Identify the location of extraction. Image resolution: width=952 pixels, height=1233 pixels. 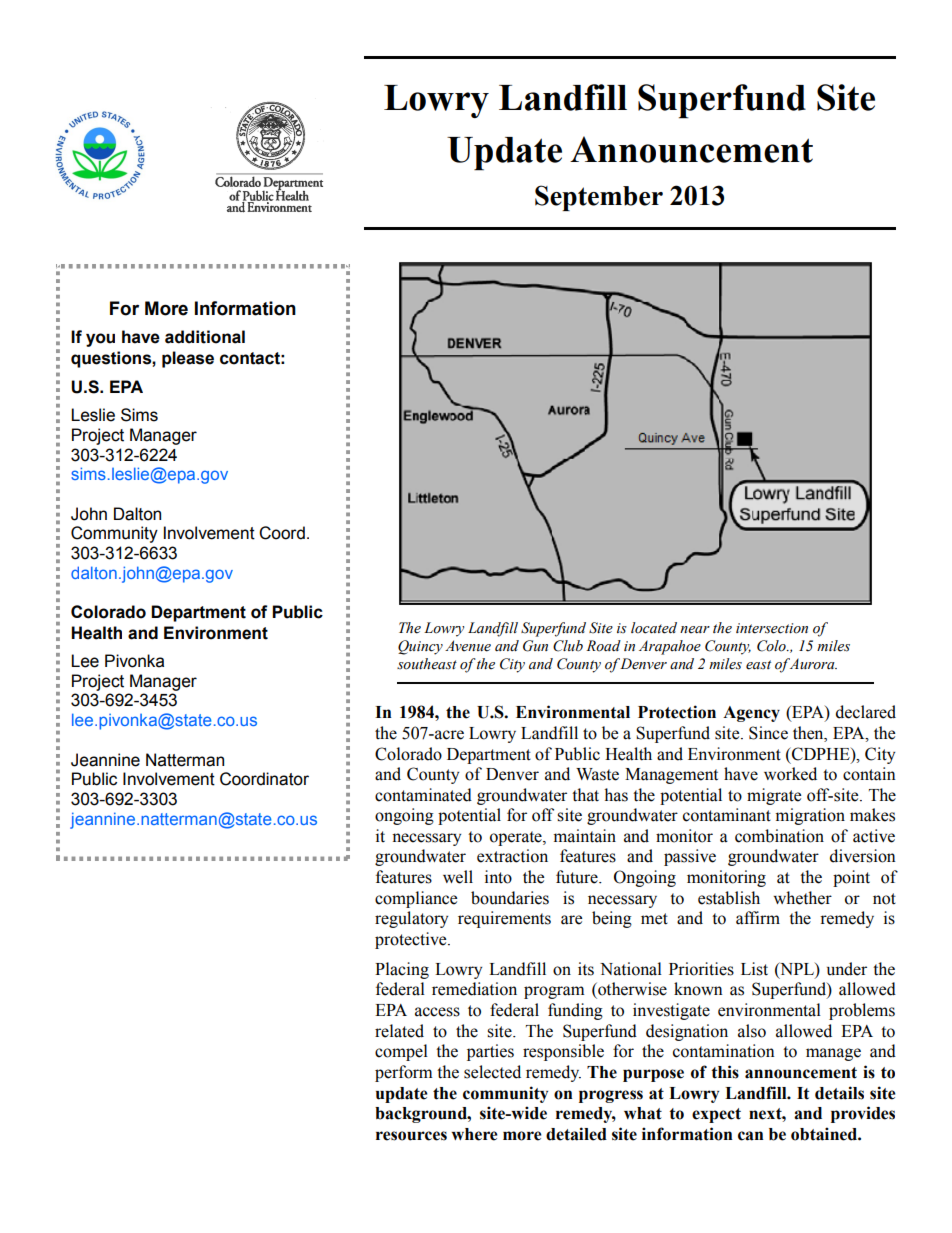
(512, 856).
